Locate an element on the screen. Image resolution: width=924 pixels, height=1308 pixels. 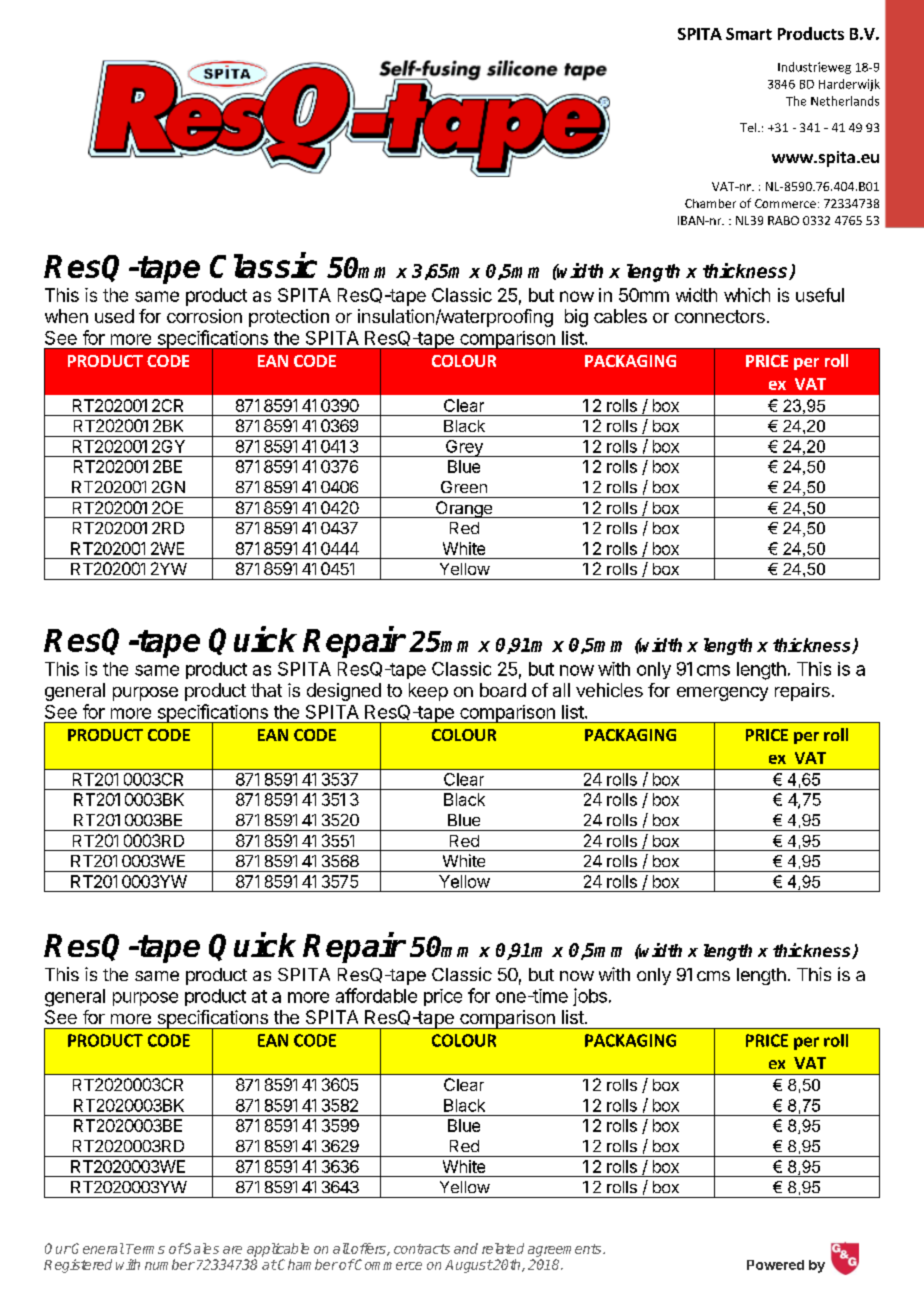
that is located at coordinates (266, 690).
